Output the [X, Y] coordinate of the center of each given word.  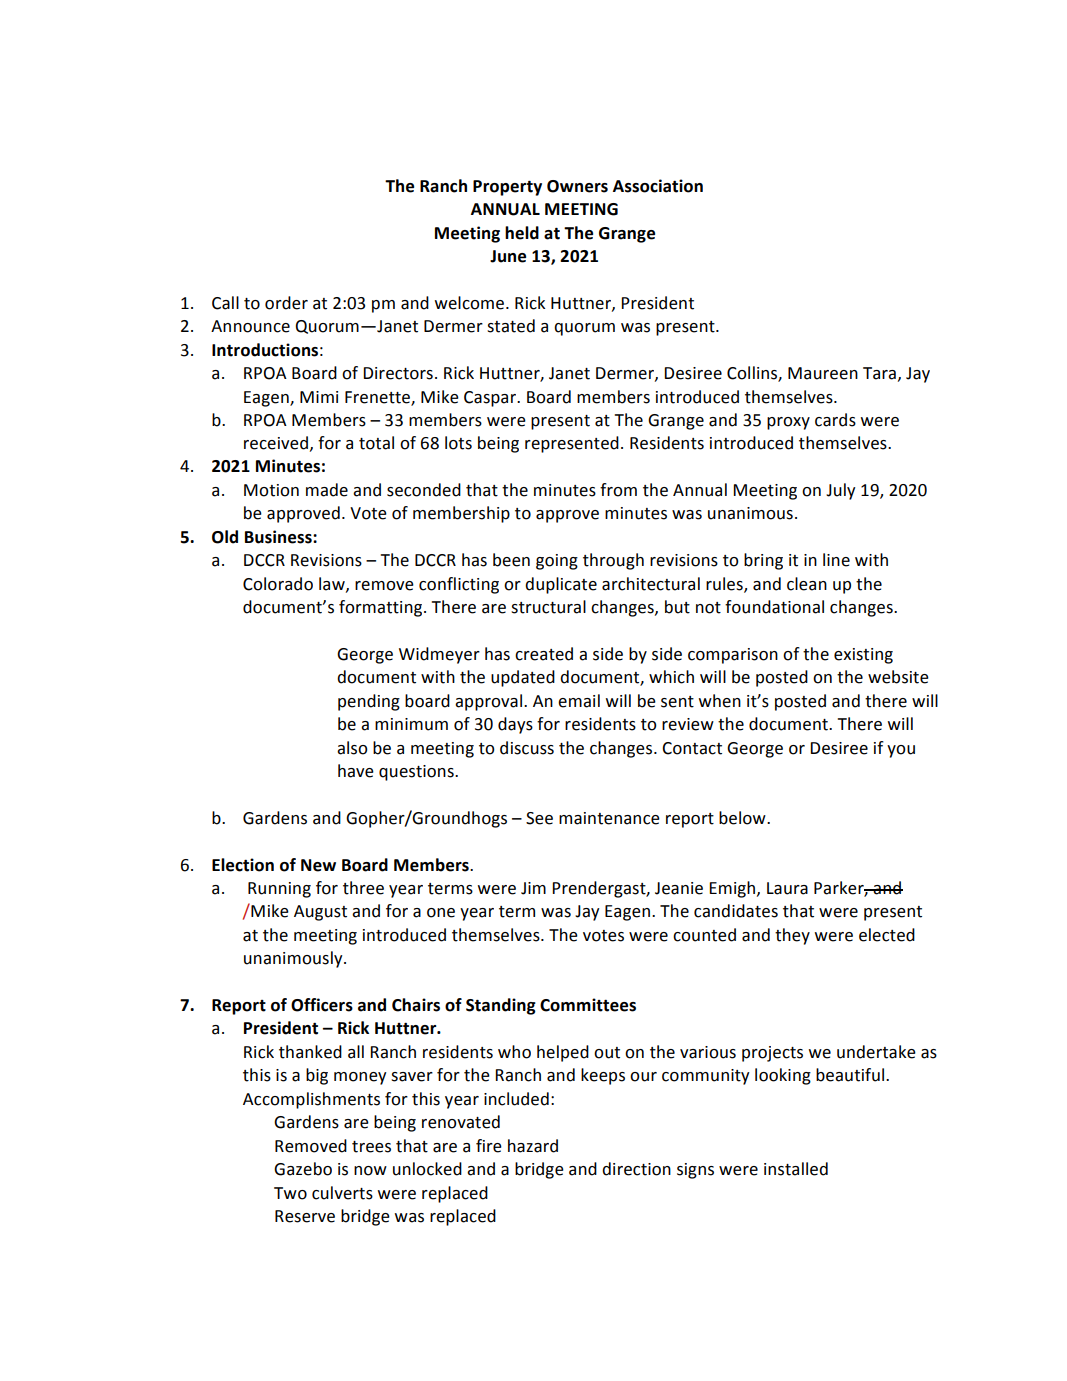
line [836, 560]
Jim [533, 888]
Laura [787, 888]
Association [658, 186]
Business [279, 537]
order [286, 303]
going [557, 562]
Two [290, 1193]
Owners [577, 186]
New [318, 865]
